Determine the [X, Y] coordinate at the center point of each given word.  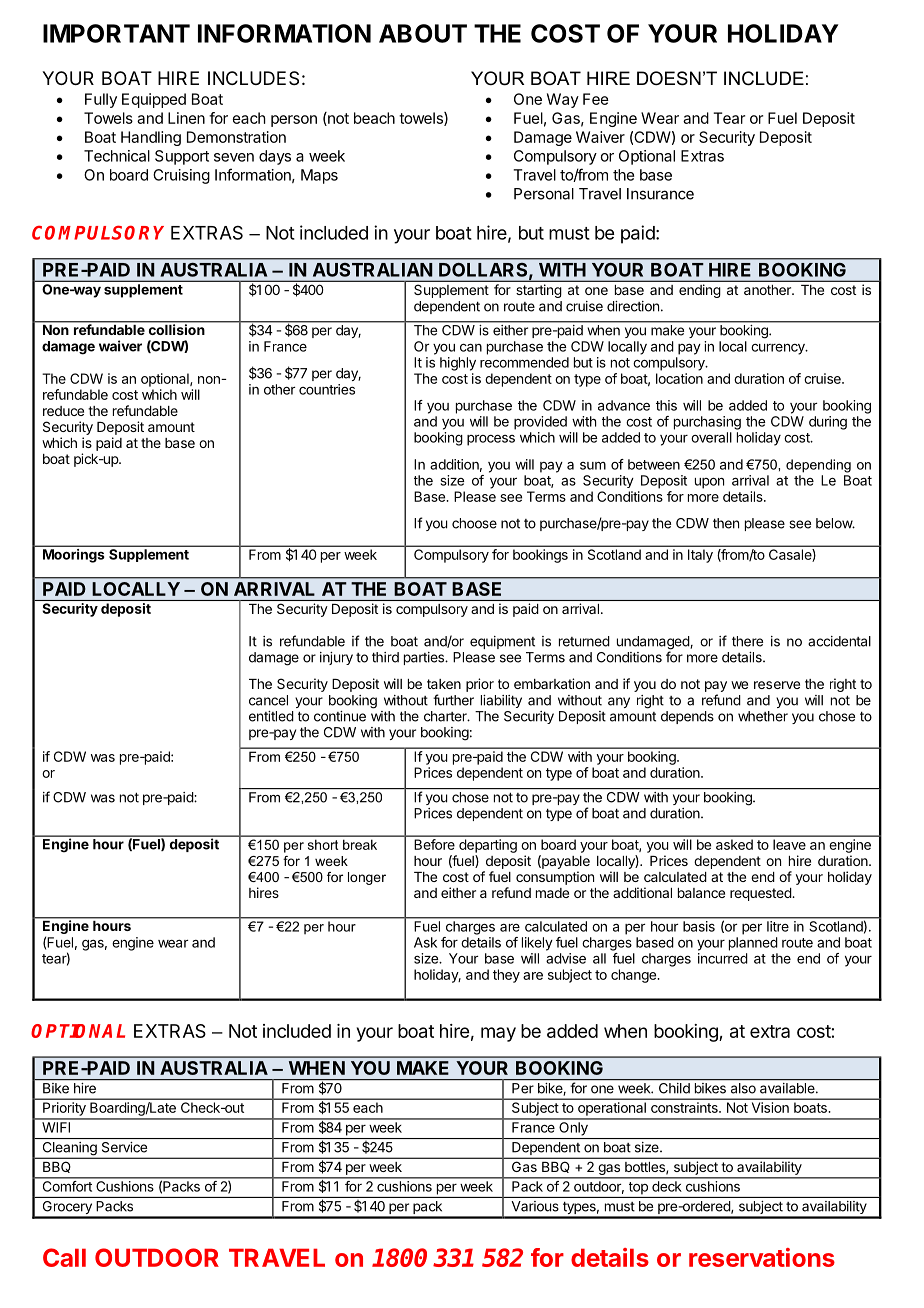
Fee [596, 99]
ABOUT [423, 33]
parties [425, 658]
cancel [268, 700]
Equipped [154, 100]
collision [176, 328]
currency [779, 349]
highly [458, 364]
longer [367, 878]
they [506, 976]
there [747, 641]
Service [124, 1147]
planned [753, 944]
